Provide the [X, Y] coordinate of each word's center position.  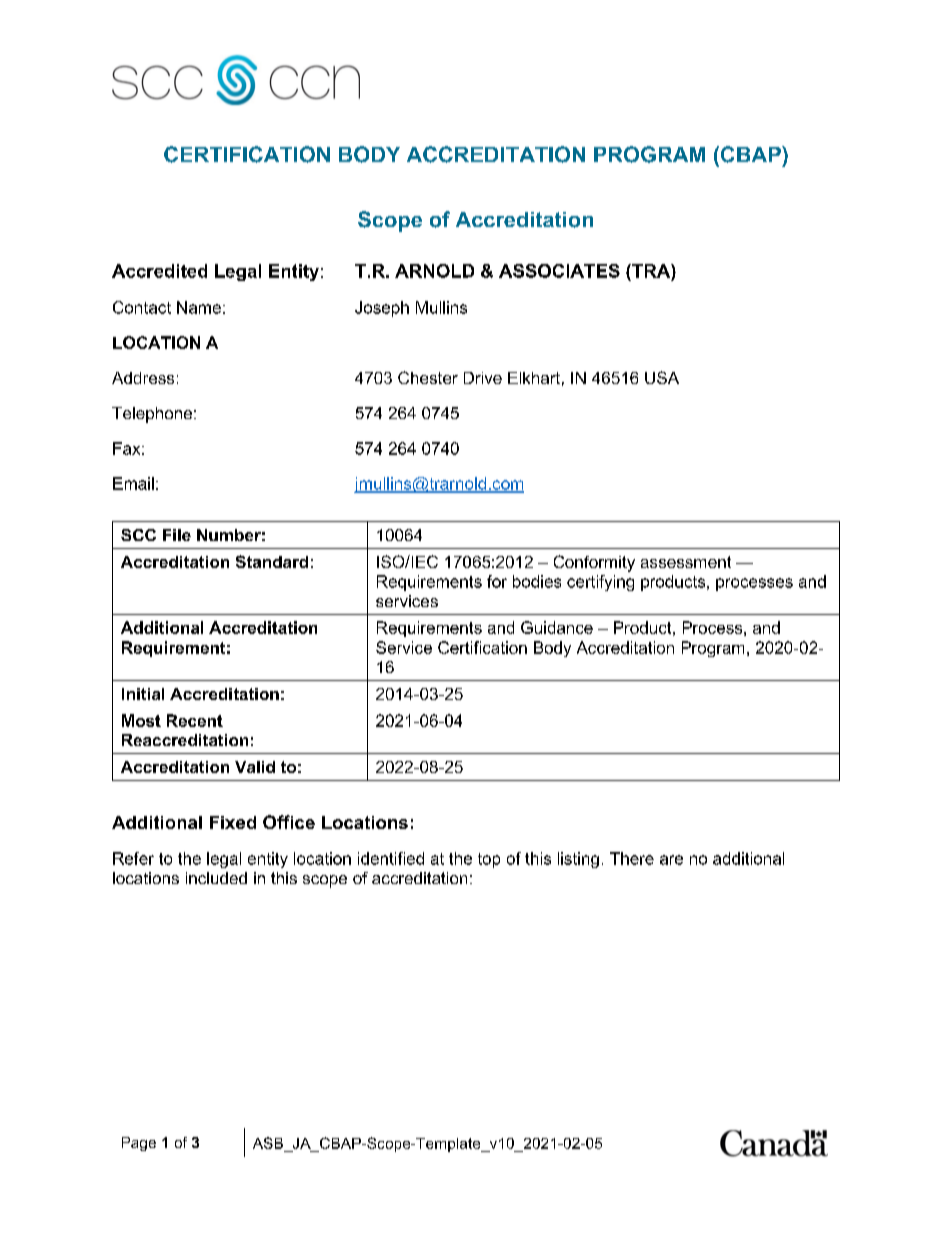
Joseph [382, 309]
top [489, 860]
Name [199, 307]
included [216, 878]
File [177, 535]
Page [139, 1144]
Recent [195, 720]
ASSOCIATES [559, 271]
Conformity [594, 563]
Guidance [557, 627]
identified [391, 858]
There [632, 858]
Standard [272, 561]
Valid [255, 767]
